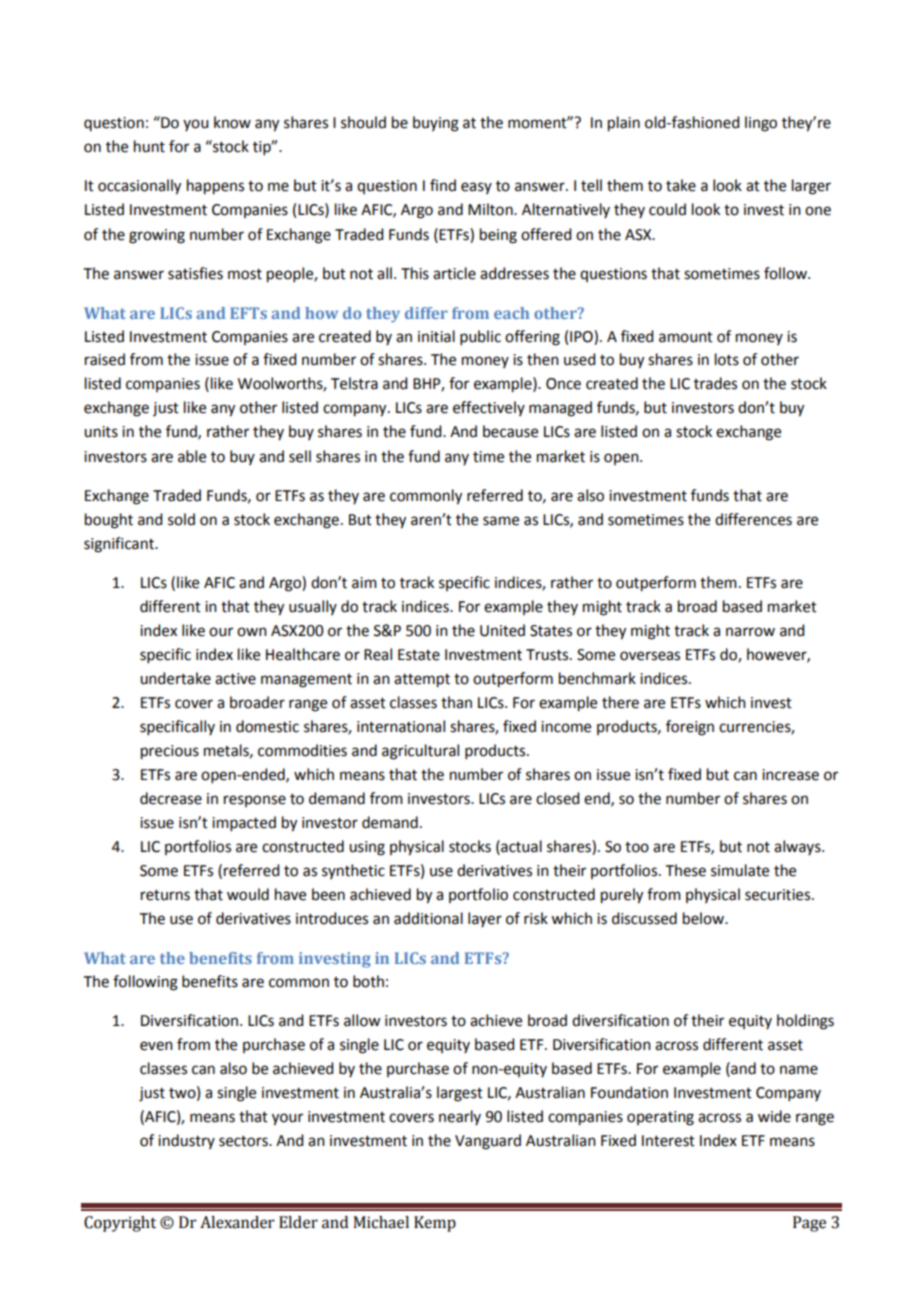  I want to click on able, so click(192, 456).
